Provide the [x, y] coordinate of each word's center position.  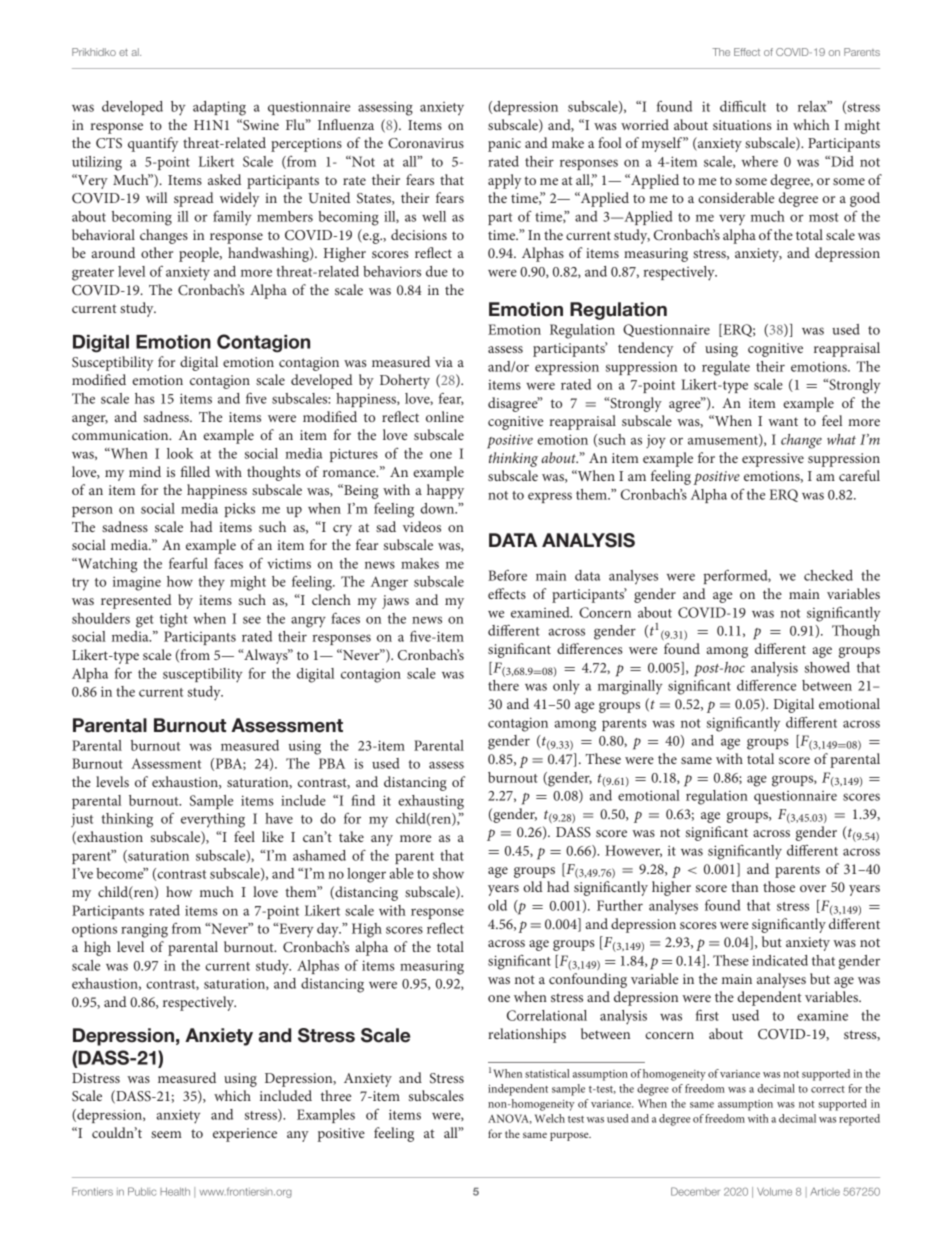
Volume [774, 1191]
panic [504, 145]
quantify [153, 144]
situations [742, 125]
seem [166, 1134]
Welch [550, 1118]
